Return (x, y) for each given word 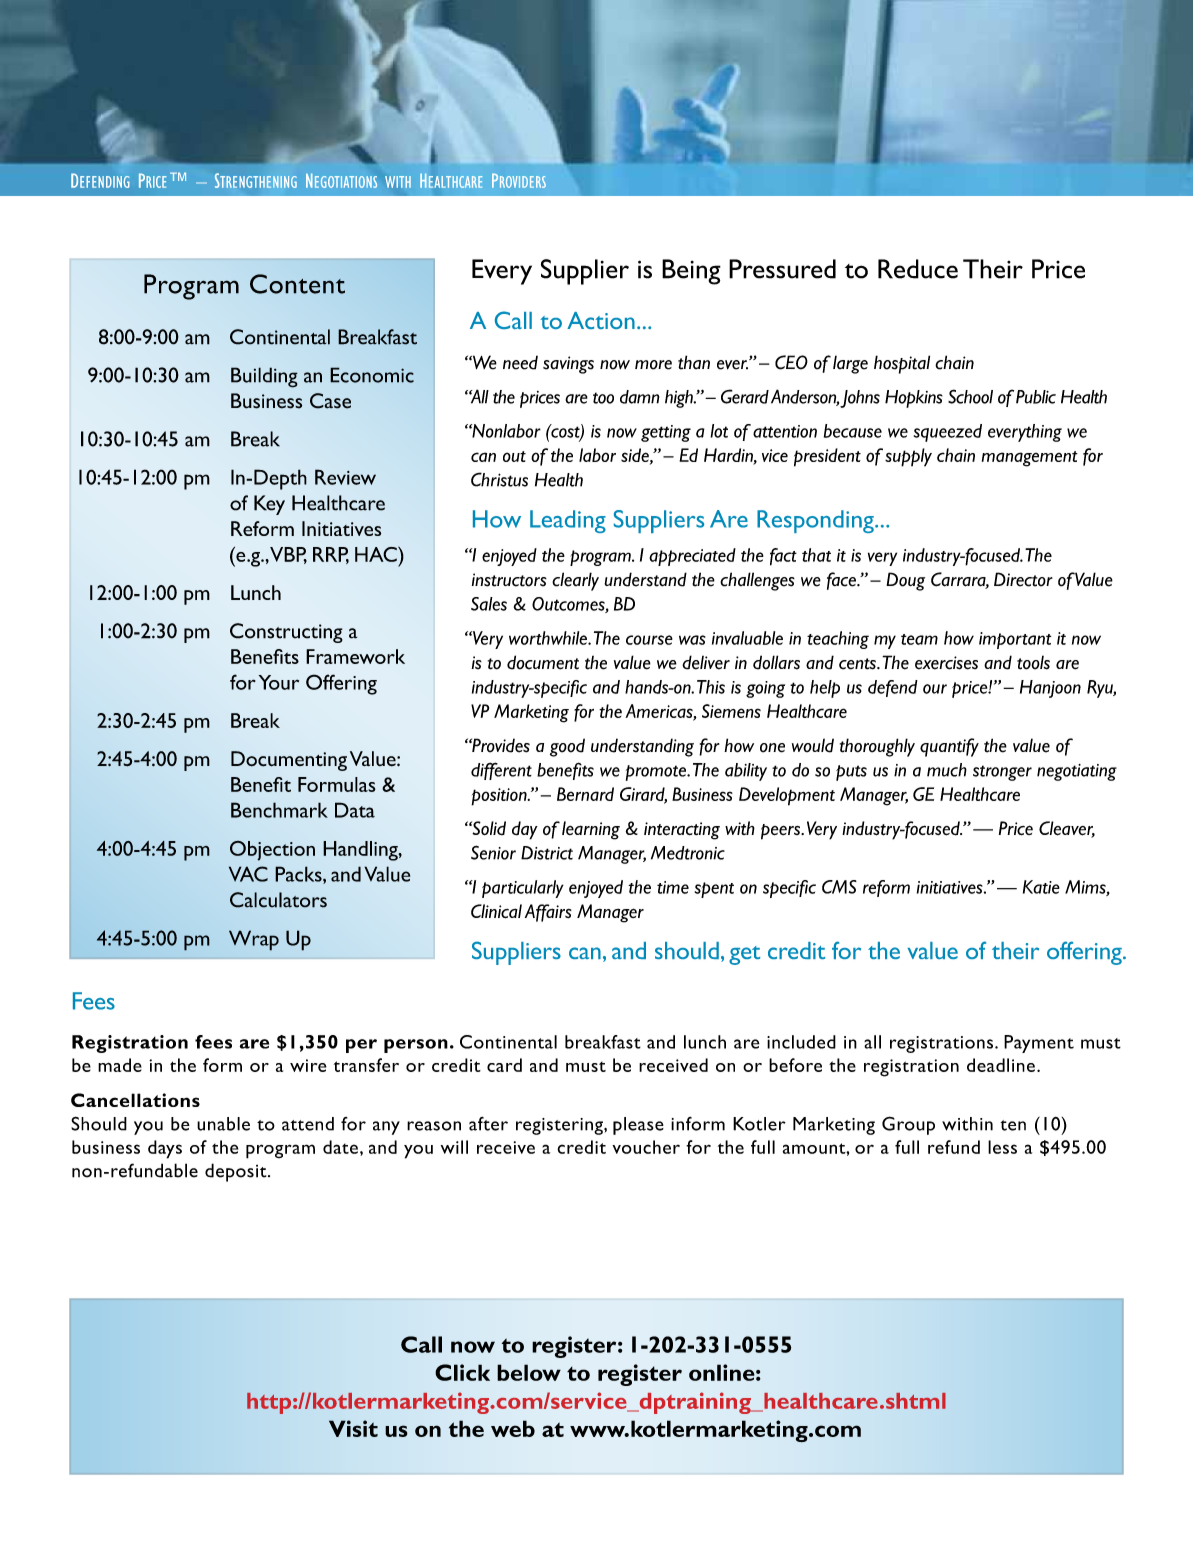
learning (591, 830)
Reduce (918, 269)
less (1002, 1147)
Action (601, 320)
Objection (272, 851)
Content (297, 284)
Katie (1041, 887)
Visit (353, 1428)
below (529, 1372)
